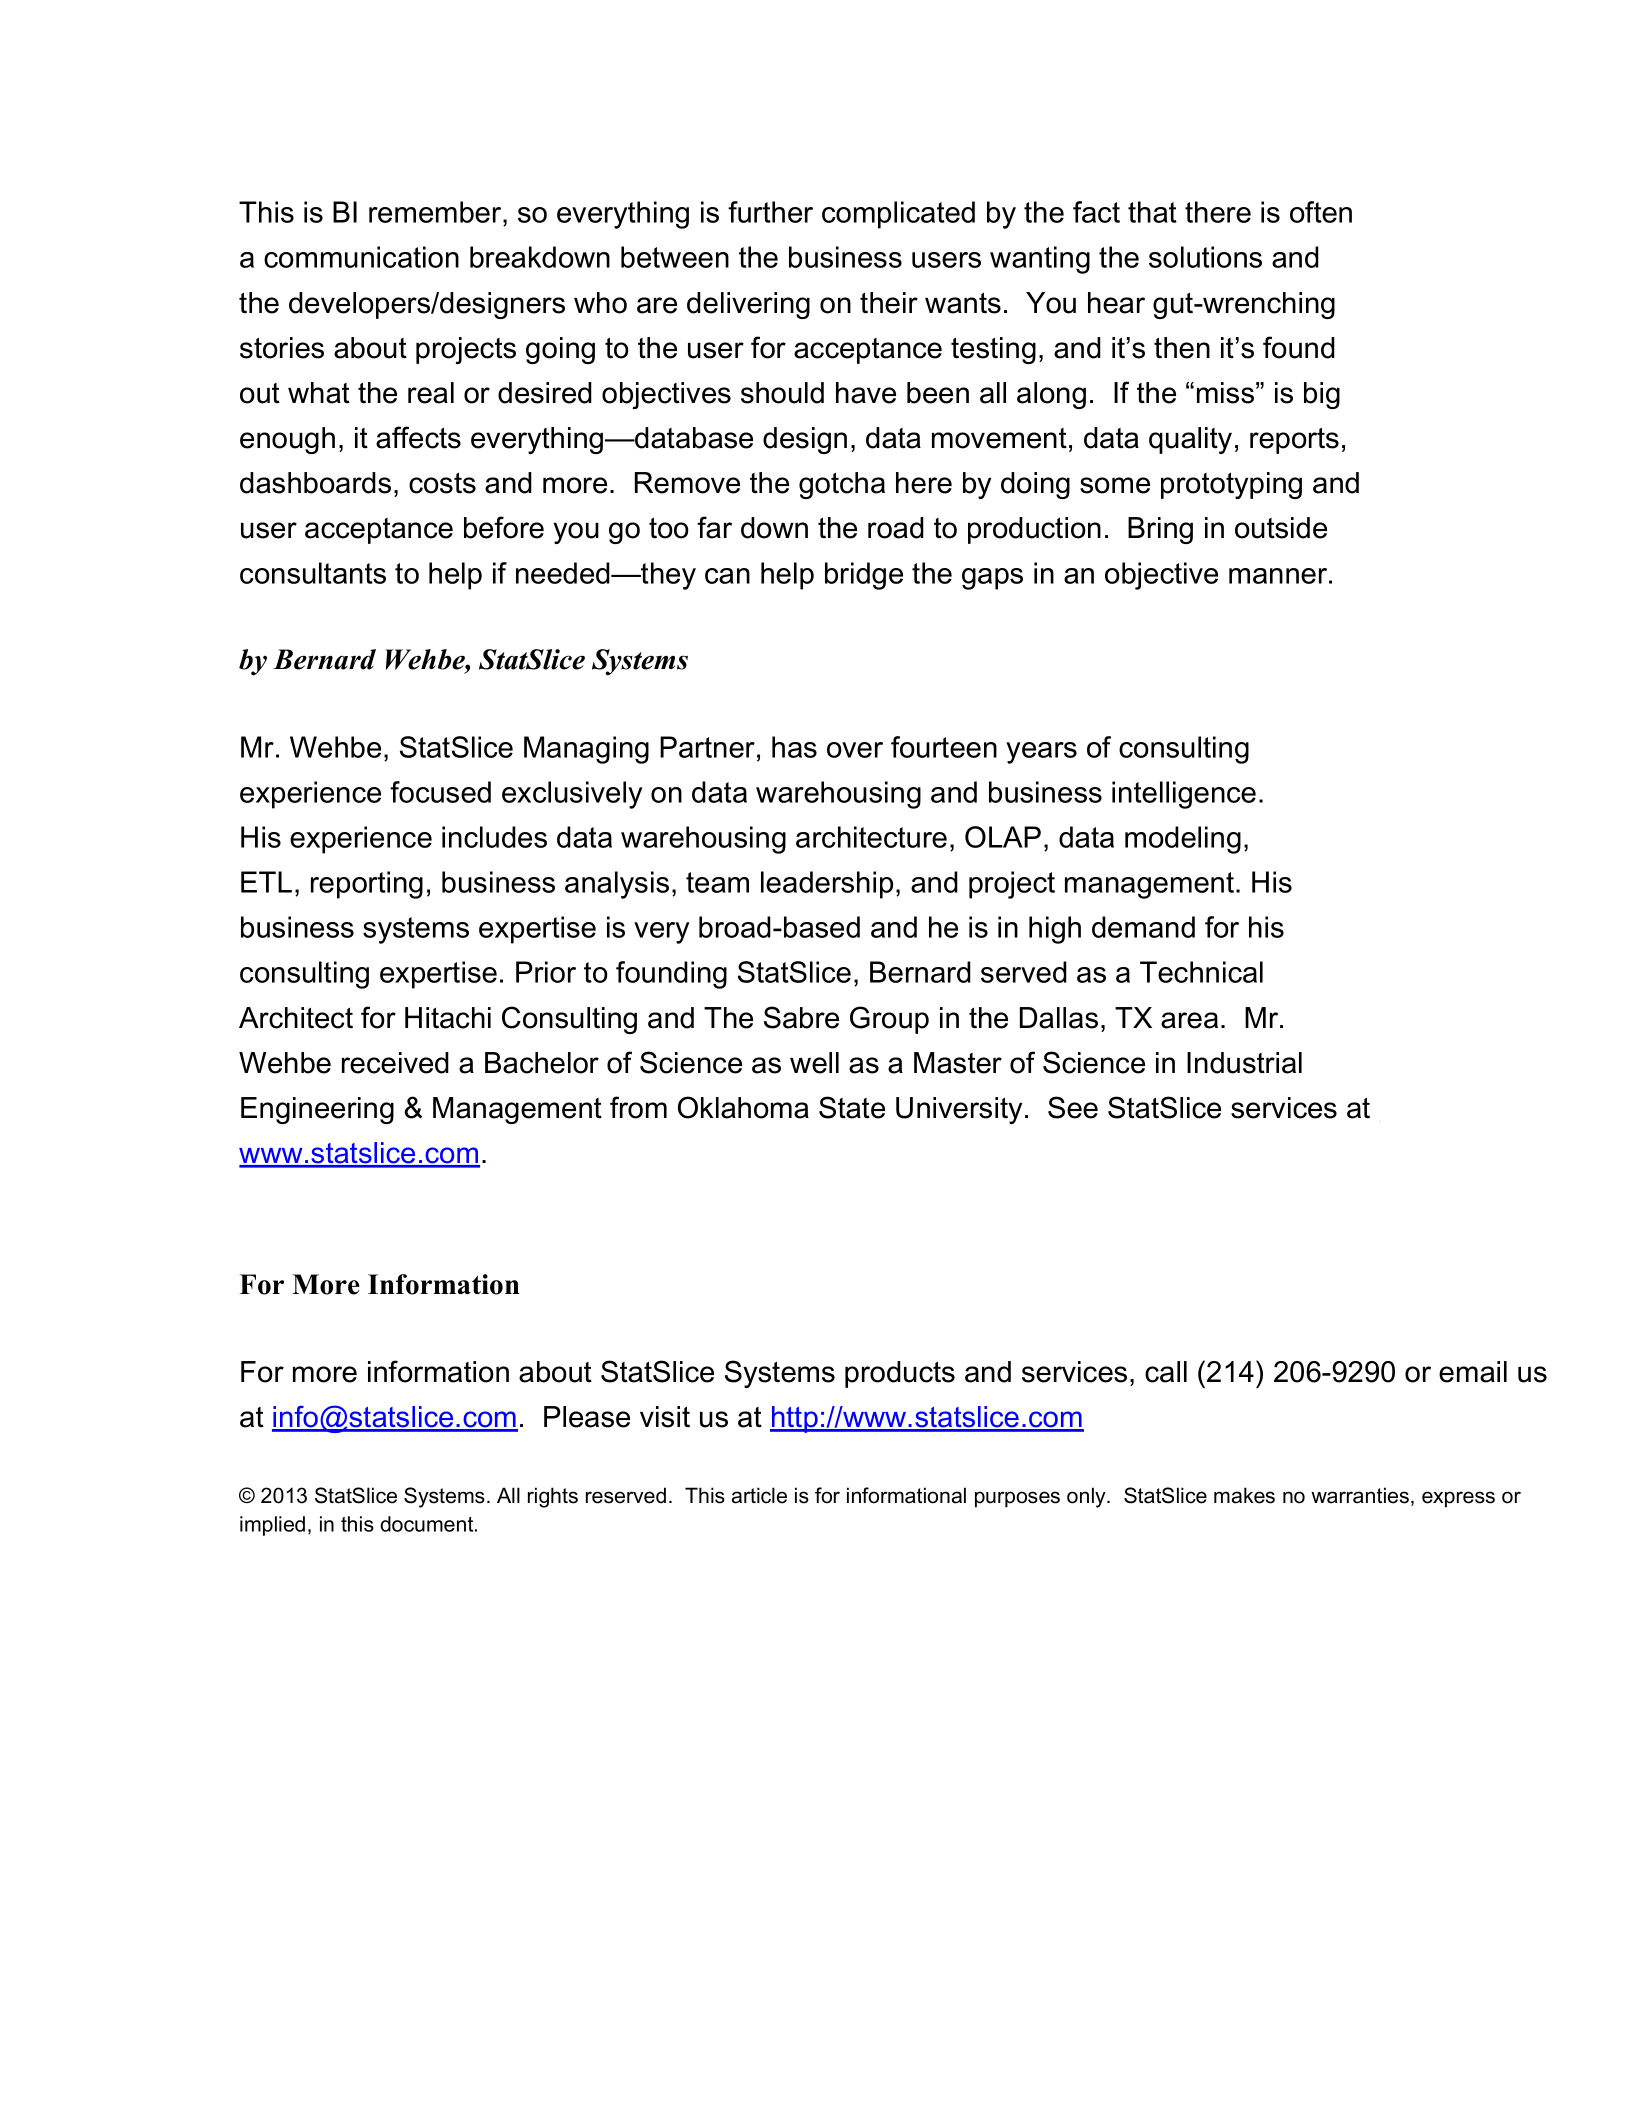 The width and height of the document is (1628, 2107). What do you see at coordinates (898, 215) in the document?
I see `complicated` at bounding box center [898, 215].
